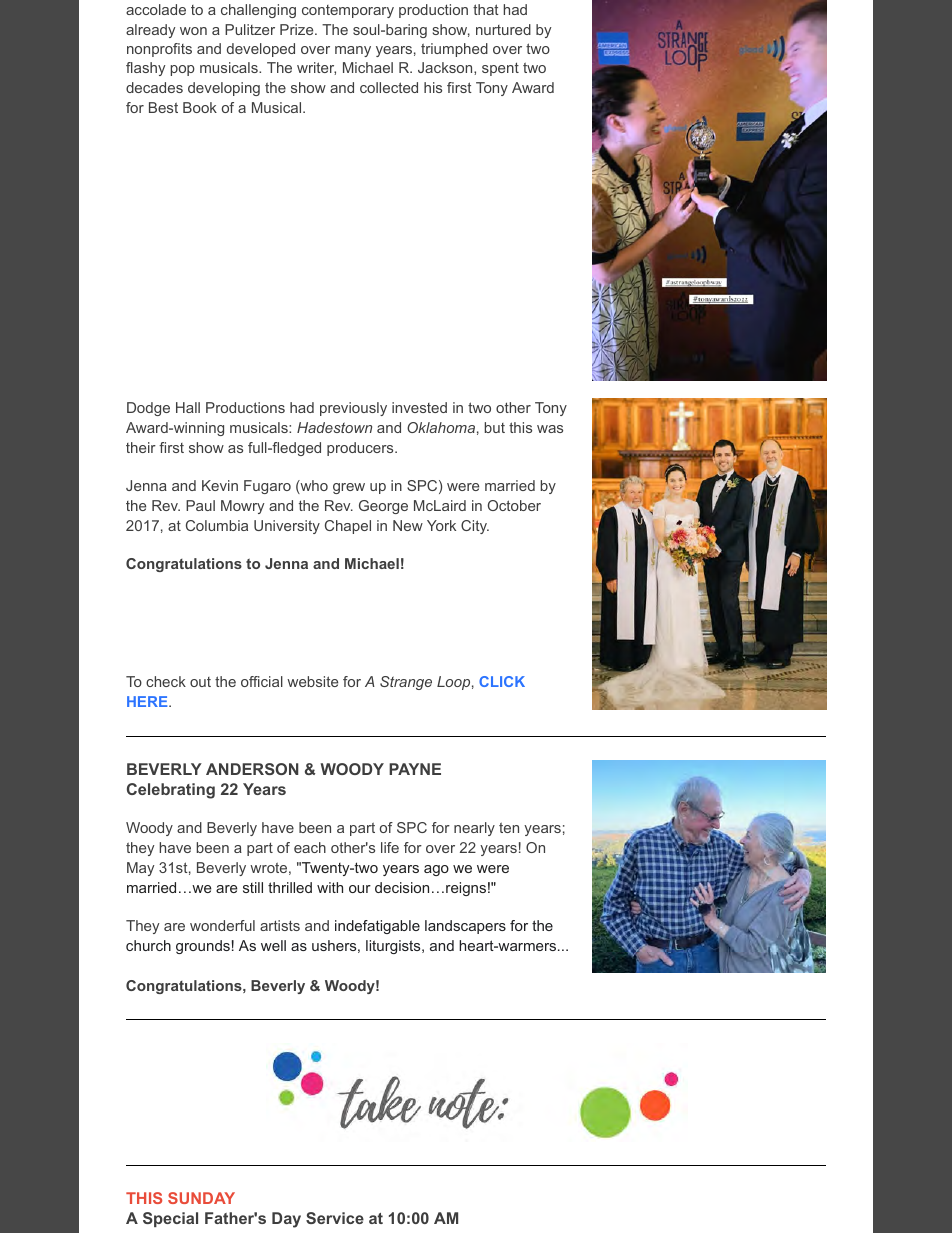 This page has height=1233, width=952. Describe the element at coordinates (148, 409) in the page. I see `Dodge` at that location.
